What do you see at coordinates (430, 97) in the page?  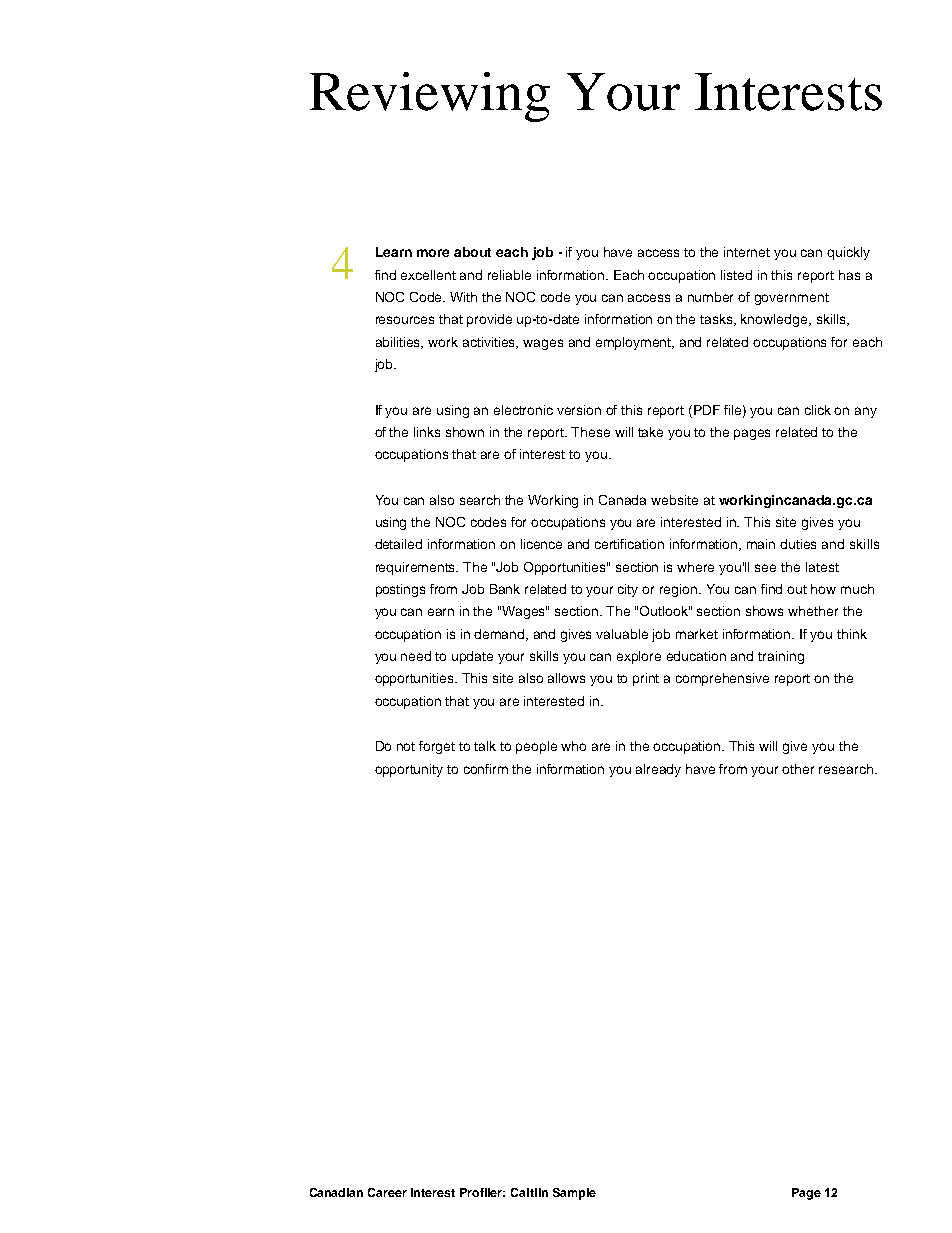 I see `Reviewing` at bounding box center [430, 97].
